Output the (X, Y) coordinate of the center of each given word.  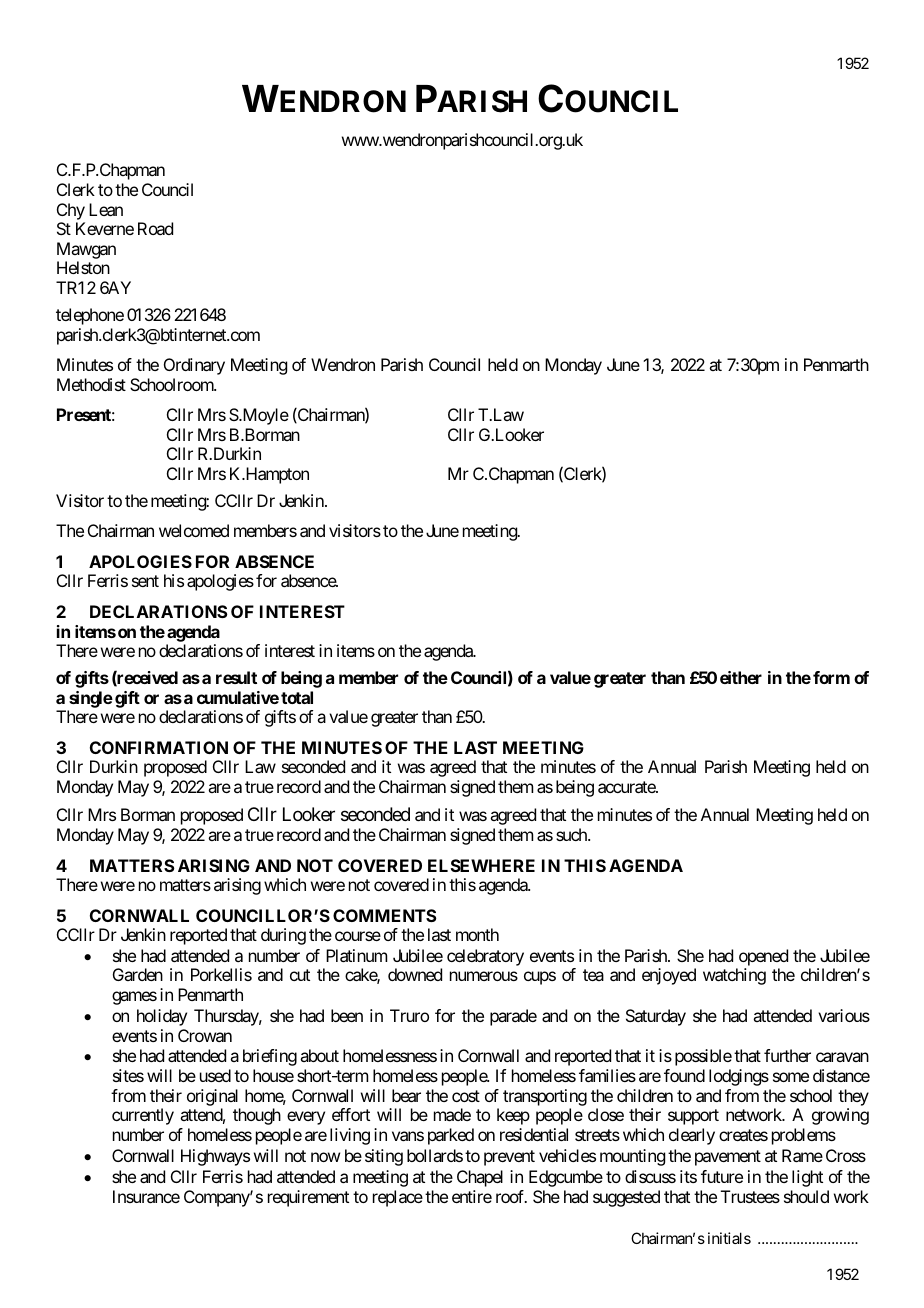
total (297, 697)
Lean (106, 209)
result (236, 677)
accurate (627, 787)
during (283, 936)
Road (155, 228)
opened (763, 957)
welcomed (194, 530)
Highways (215, 1157)
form (831, 677)
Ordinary (194, 366)
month (477, 934)
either (741, 677)
